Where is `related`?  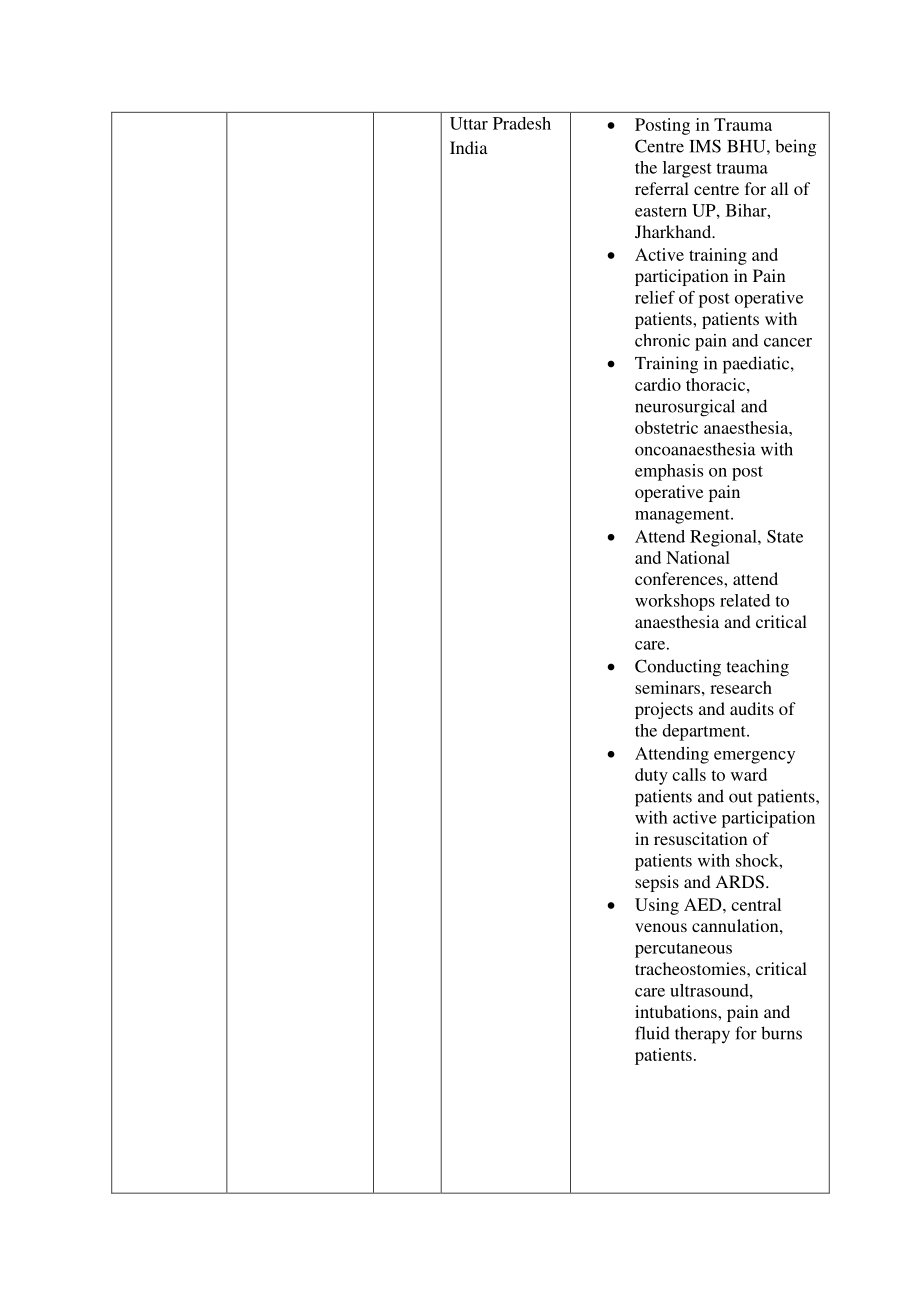
related is located at coordinates (745, 600).
